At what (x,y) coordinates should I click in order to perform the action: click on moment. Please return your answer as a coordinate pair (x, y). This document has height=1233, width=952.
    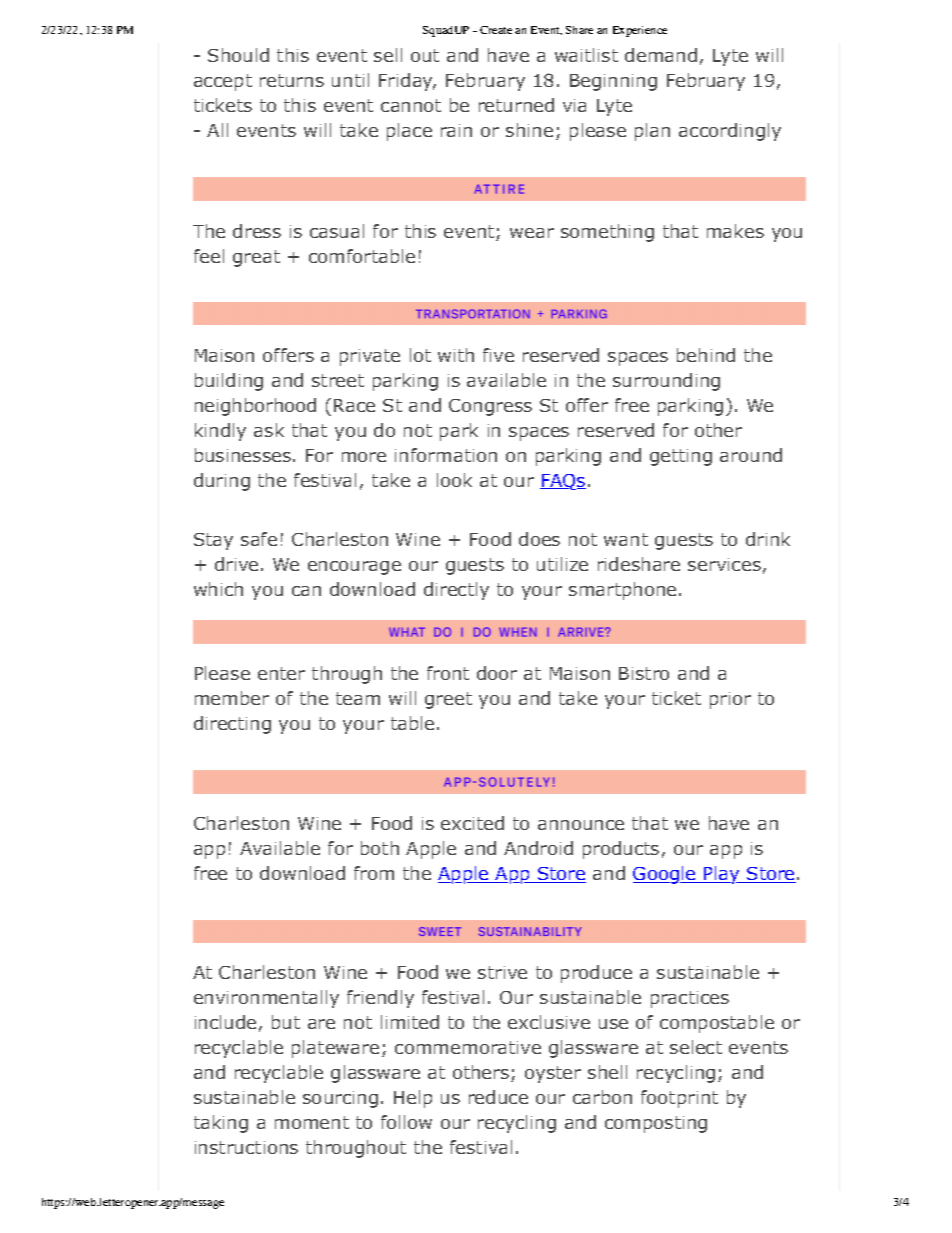
    Looking at the image, I should click on (312, 1122).
